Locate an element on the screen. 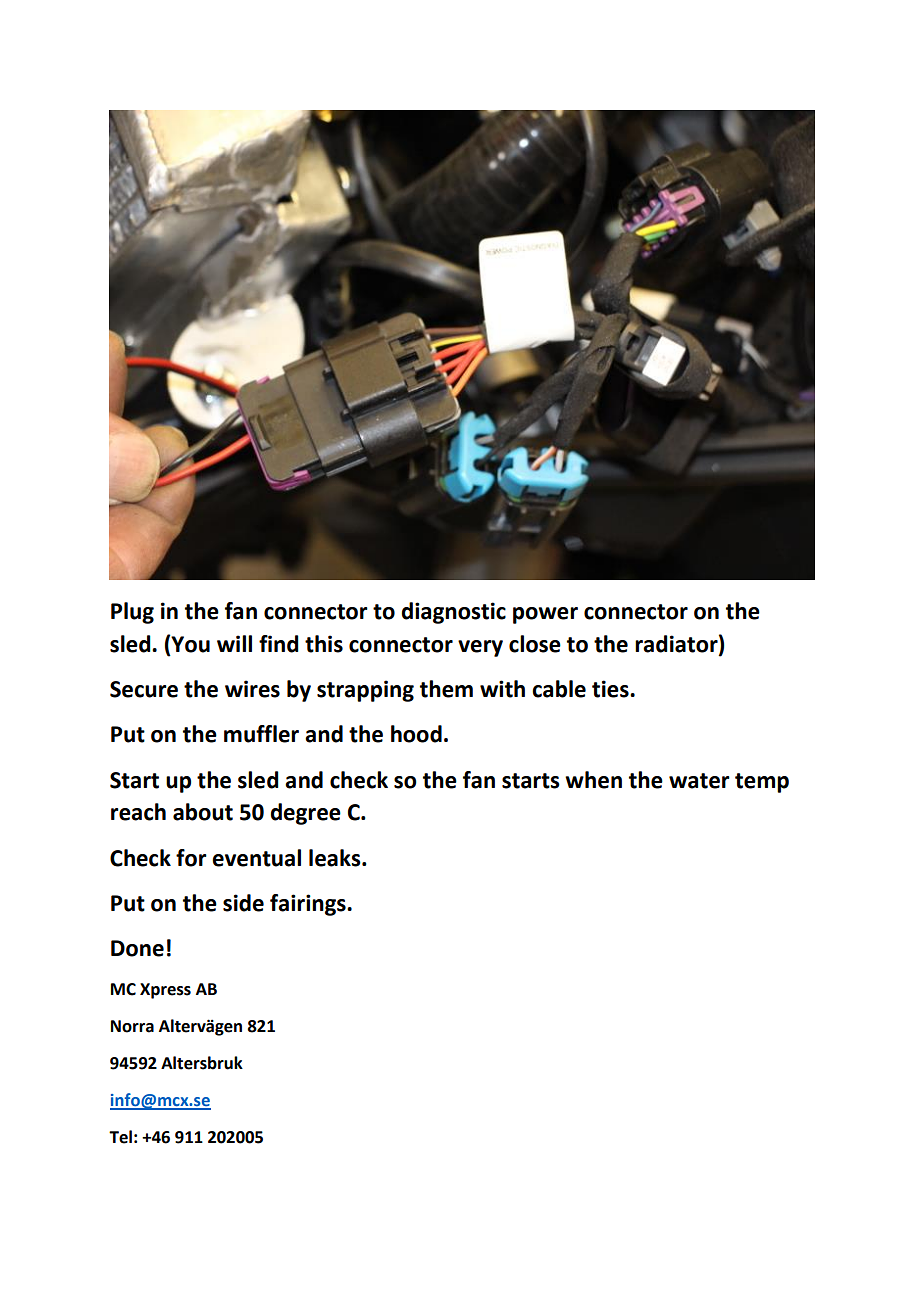 This screenshot has width=924, height=1308. temp is located at coordinates (762, 783).
